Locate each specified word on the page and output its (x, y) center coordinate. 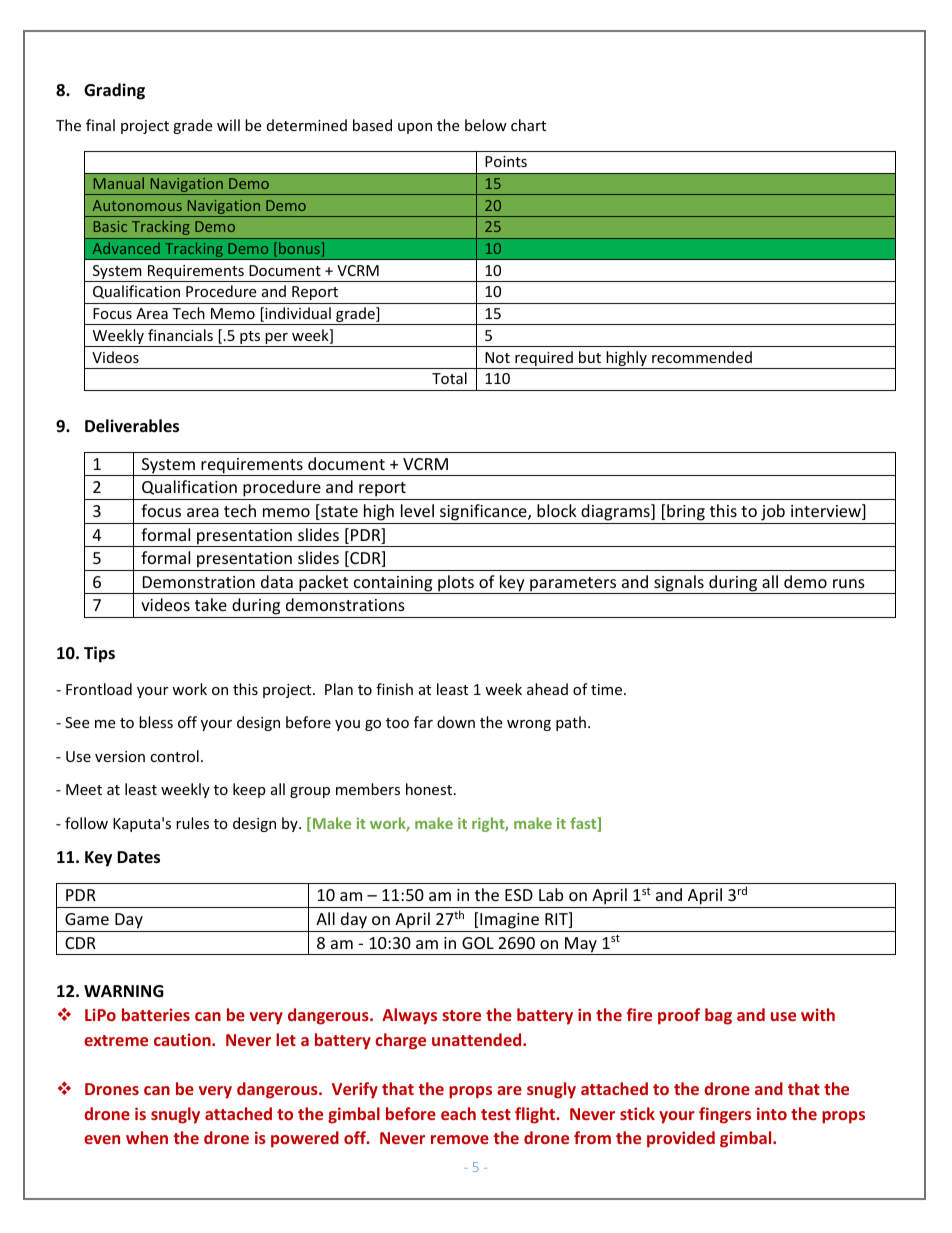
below (486, 125)
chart (528, 125)
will (228, 125)
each (458, 1113)
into (772, 1113)
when (147, 1137)
